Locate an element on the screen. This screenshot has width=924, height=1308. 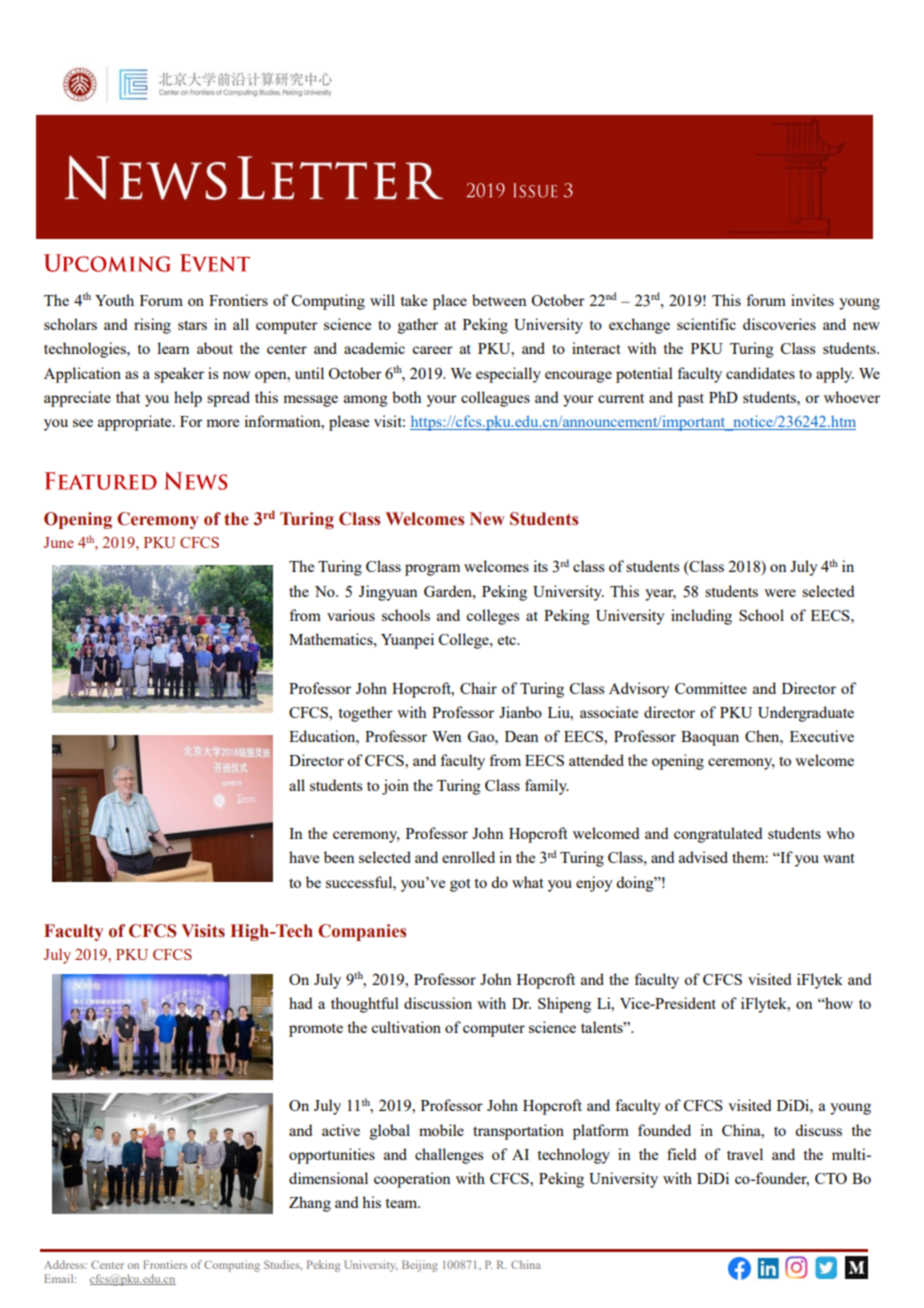
Beijing is located at coordinates (420, 1266).
